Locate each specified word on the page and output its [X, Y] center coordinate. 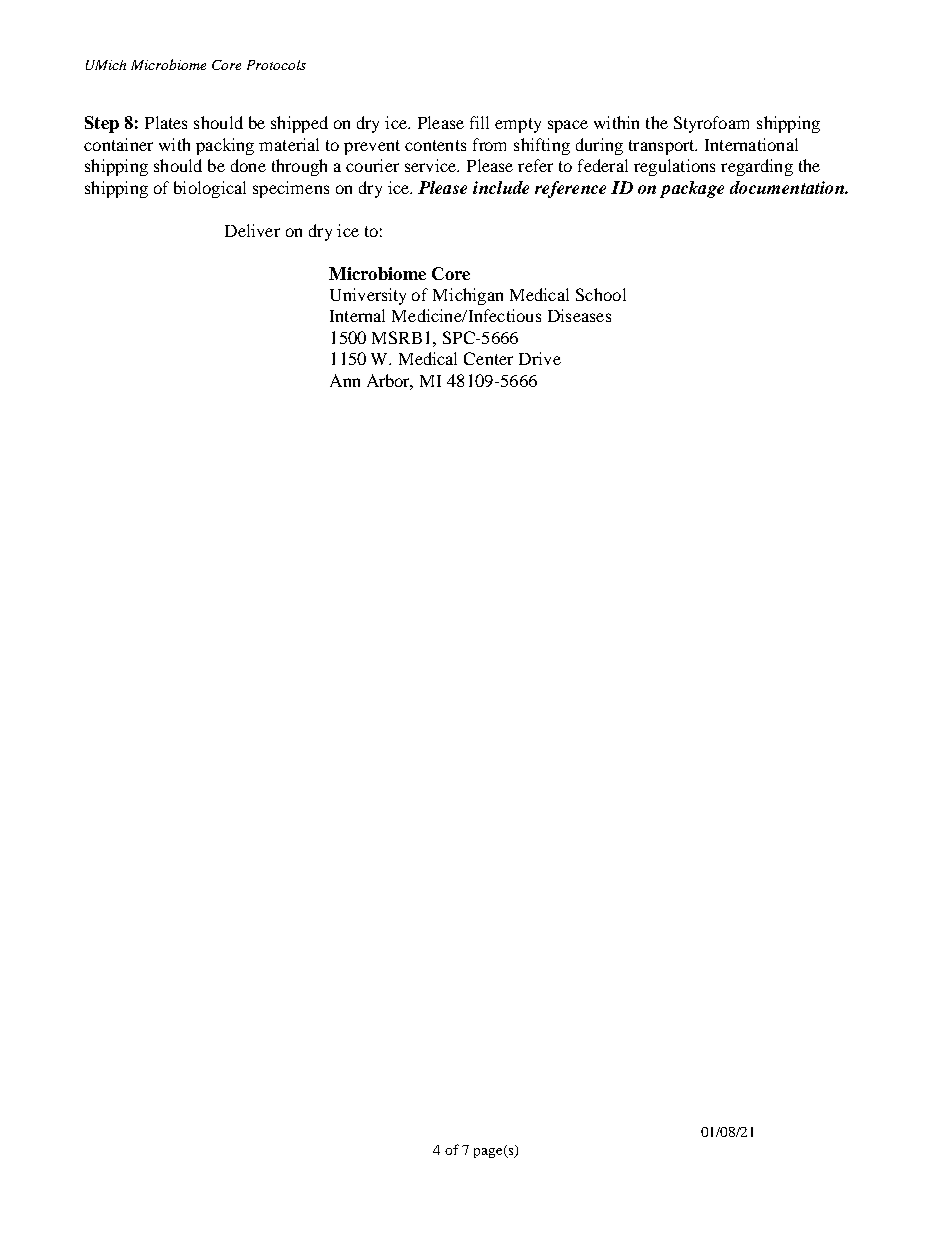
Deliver [252, 230]
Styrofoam [711, 124]
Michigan [468, 296]
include [501, 187]
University [368, 296]
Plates [166, 122]
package [692, 189]
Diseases [579, 315]
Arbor [390, 382]
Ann [345, 380]
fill [479, 122]
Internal [357, 315]
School [601, 294]
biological [210, 189]
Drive [540, 358]
